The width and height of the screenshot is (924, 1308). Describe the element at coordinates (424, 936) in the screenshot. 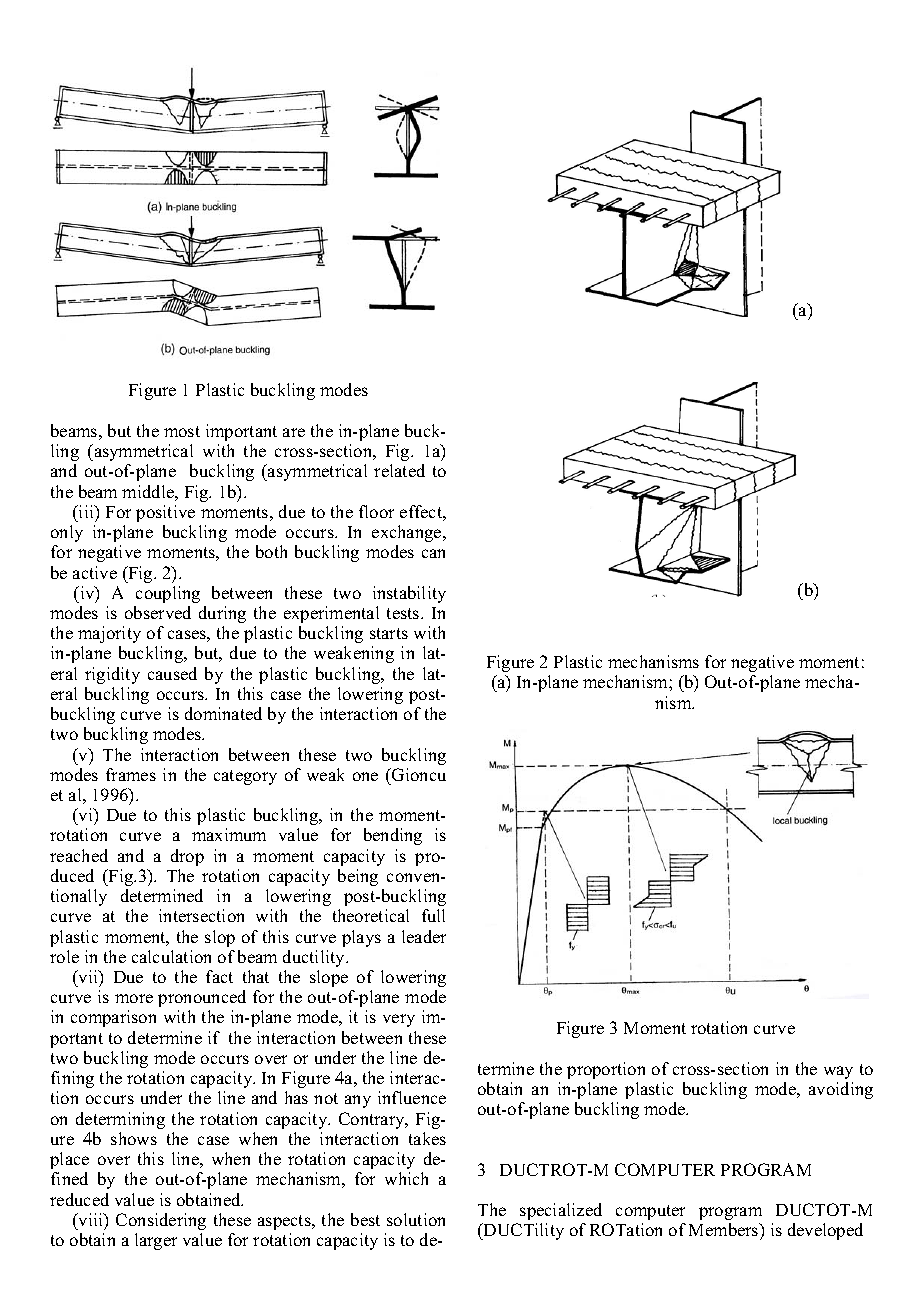

I see `leader` at that location.
